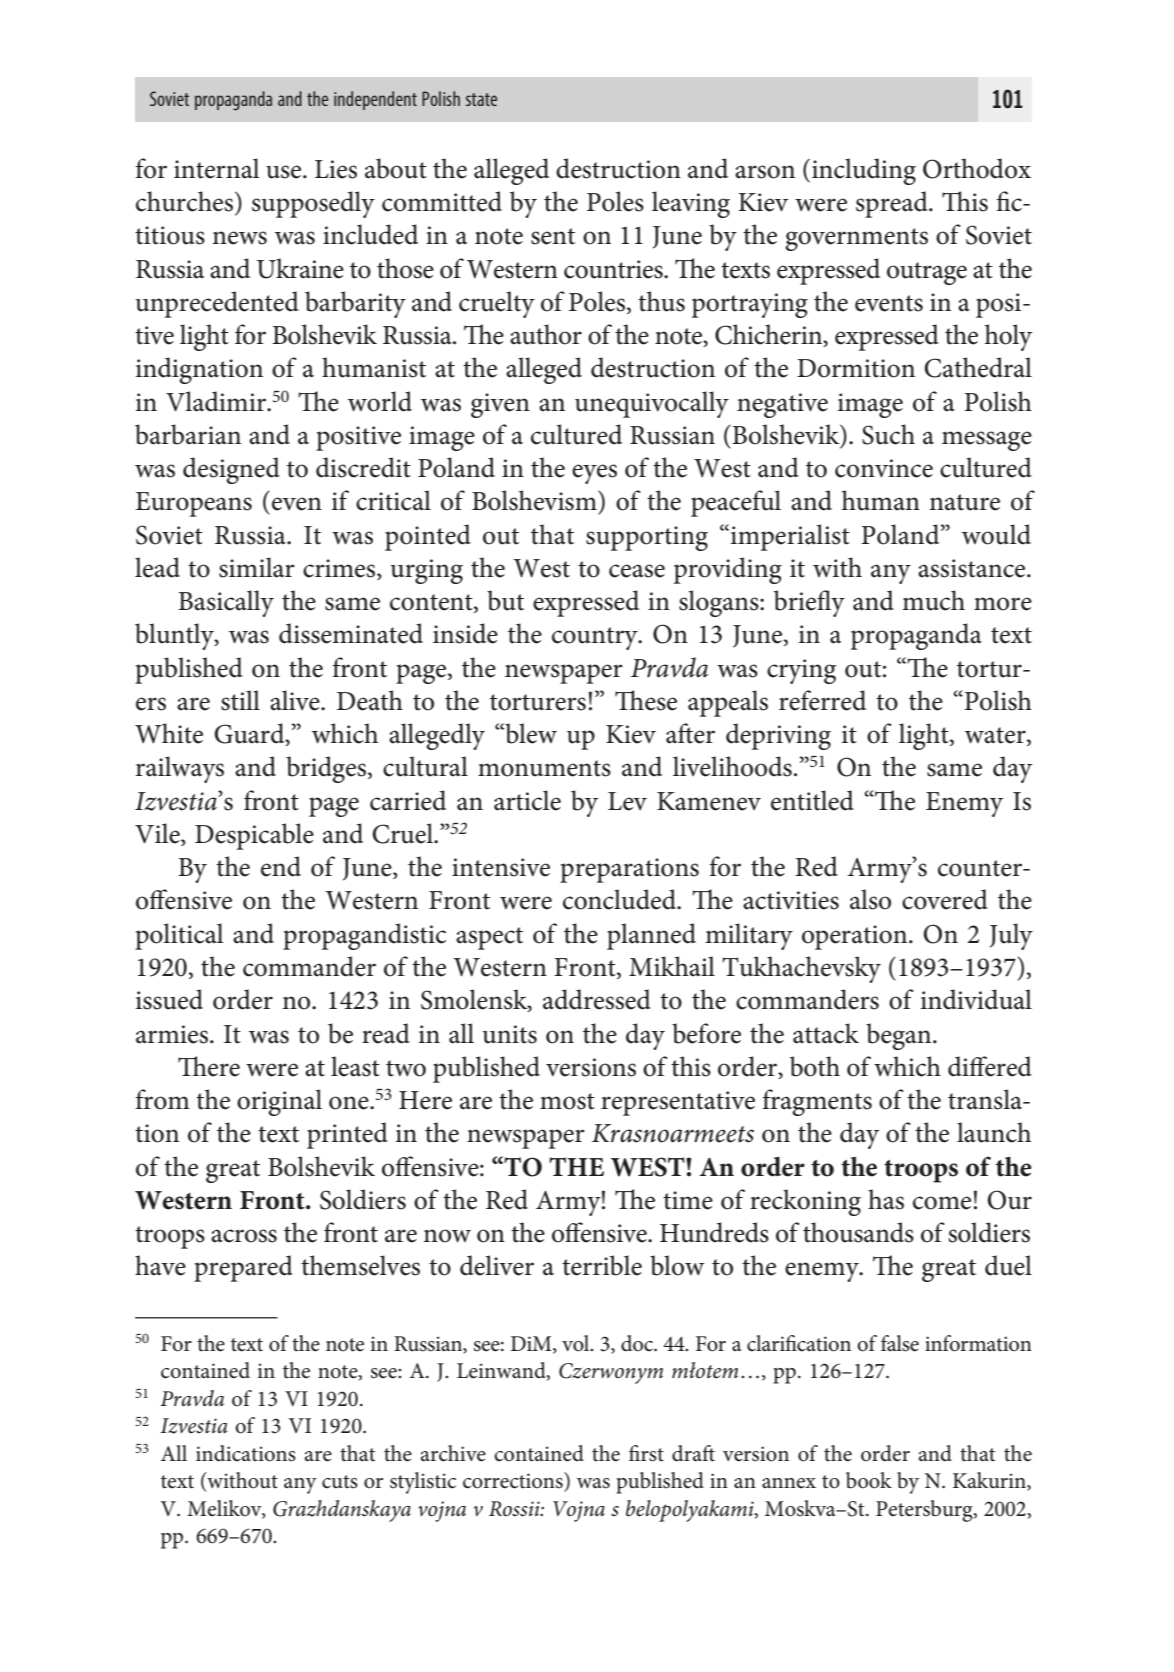  What do you see at coordinates (597, 999) in the page?
I see `addressed` at bounding box center [597, 999].
